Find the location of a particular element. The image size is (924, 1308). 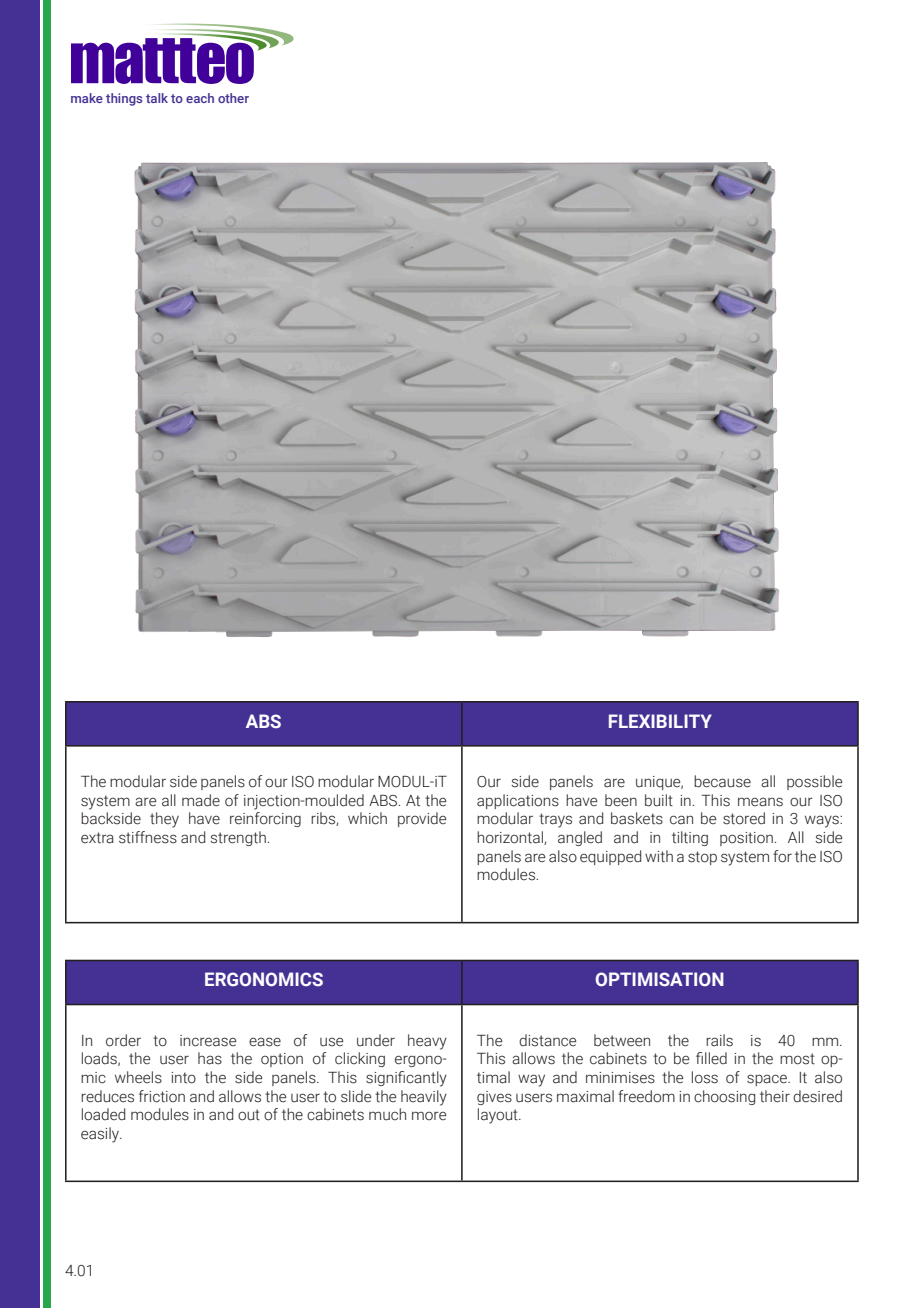

FLEXIBILITY is located at coordinates (660, 721).
